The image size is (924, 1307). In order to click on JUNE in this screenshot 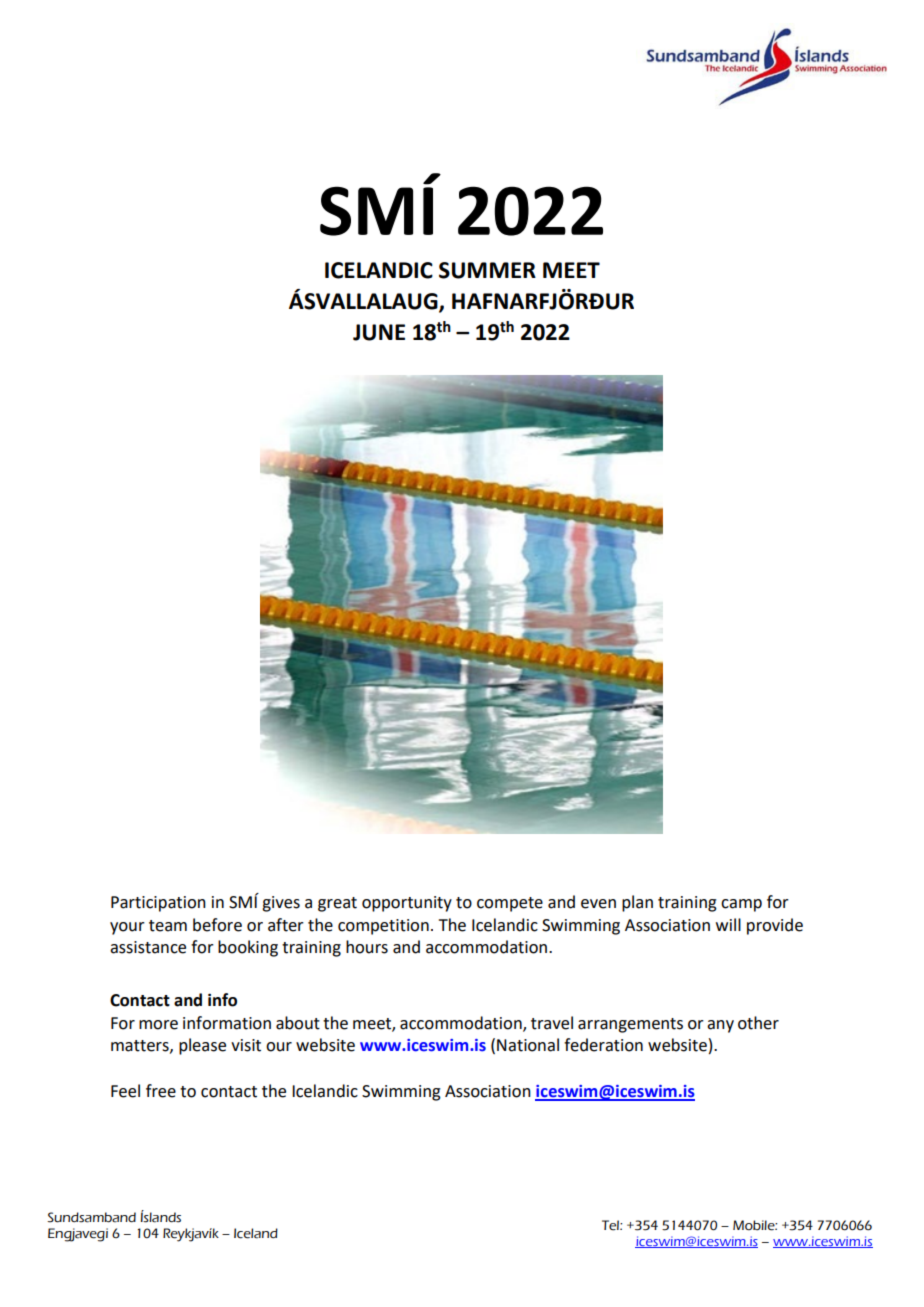, I will do `click(379, 332)`.
